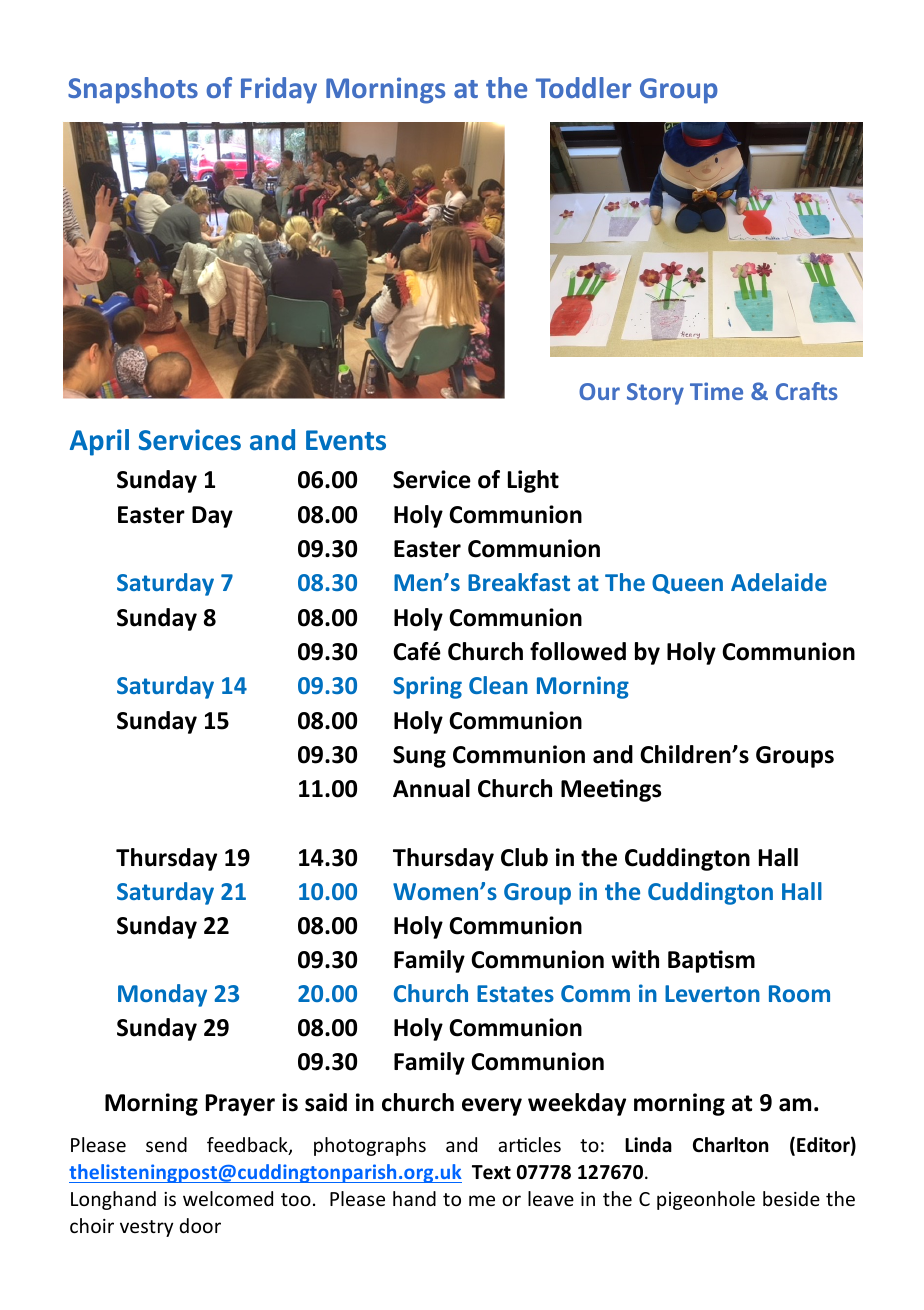 The height and width of the screenshot is (1310, 924). I want to click on Snapshots, so click(133, 90).
